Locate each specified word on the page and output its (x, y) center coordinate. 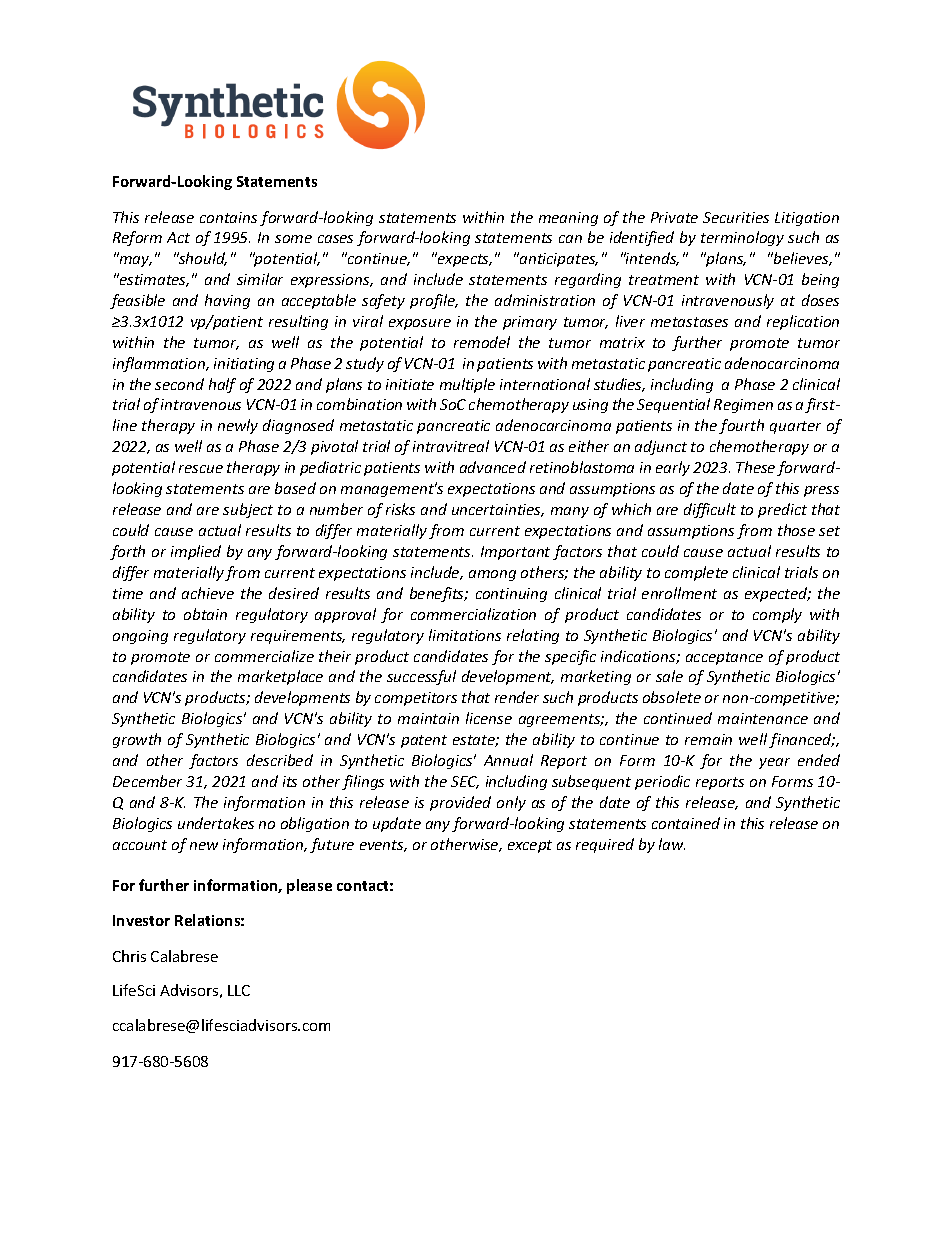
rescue (201, 469)
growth (137, 740)
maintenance (763, 718)
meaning (568, 219)
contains (228, 217)
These (757, 468)
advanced (493, 467)
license (489, 718)
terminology (742, 238)
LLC (239, 990)
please (309, 886)
